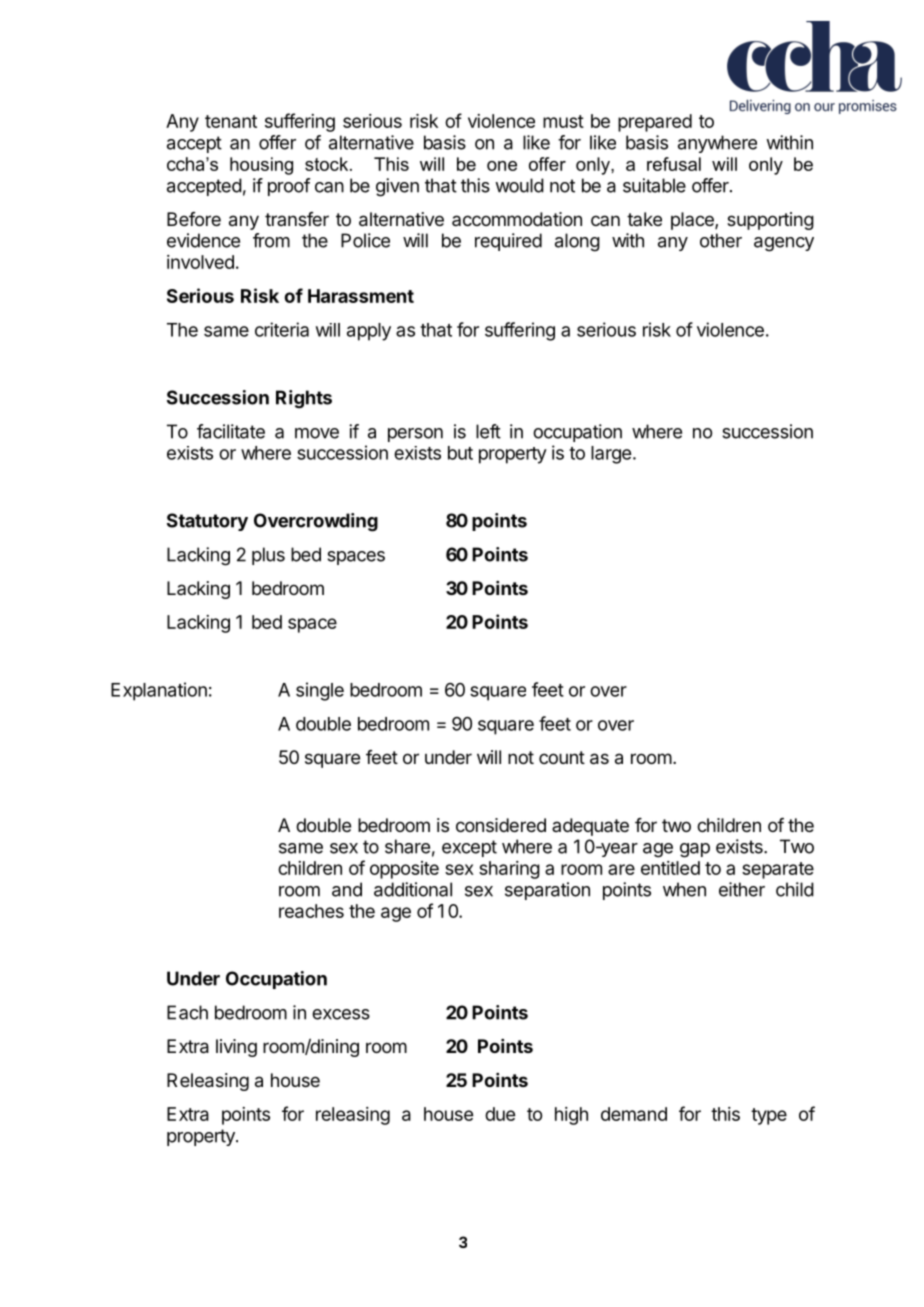 Image resolution: width=924 pixels, height=1307 pixels. What do you see at coordinates (769, 1116) in the screenshot?
I see `type` at bounding box center [769, 1116].
